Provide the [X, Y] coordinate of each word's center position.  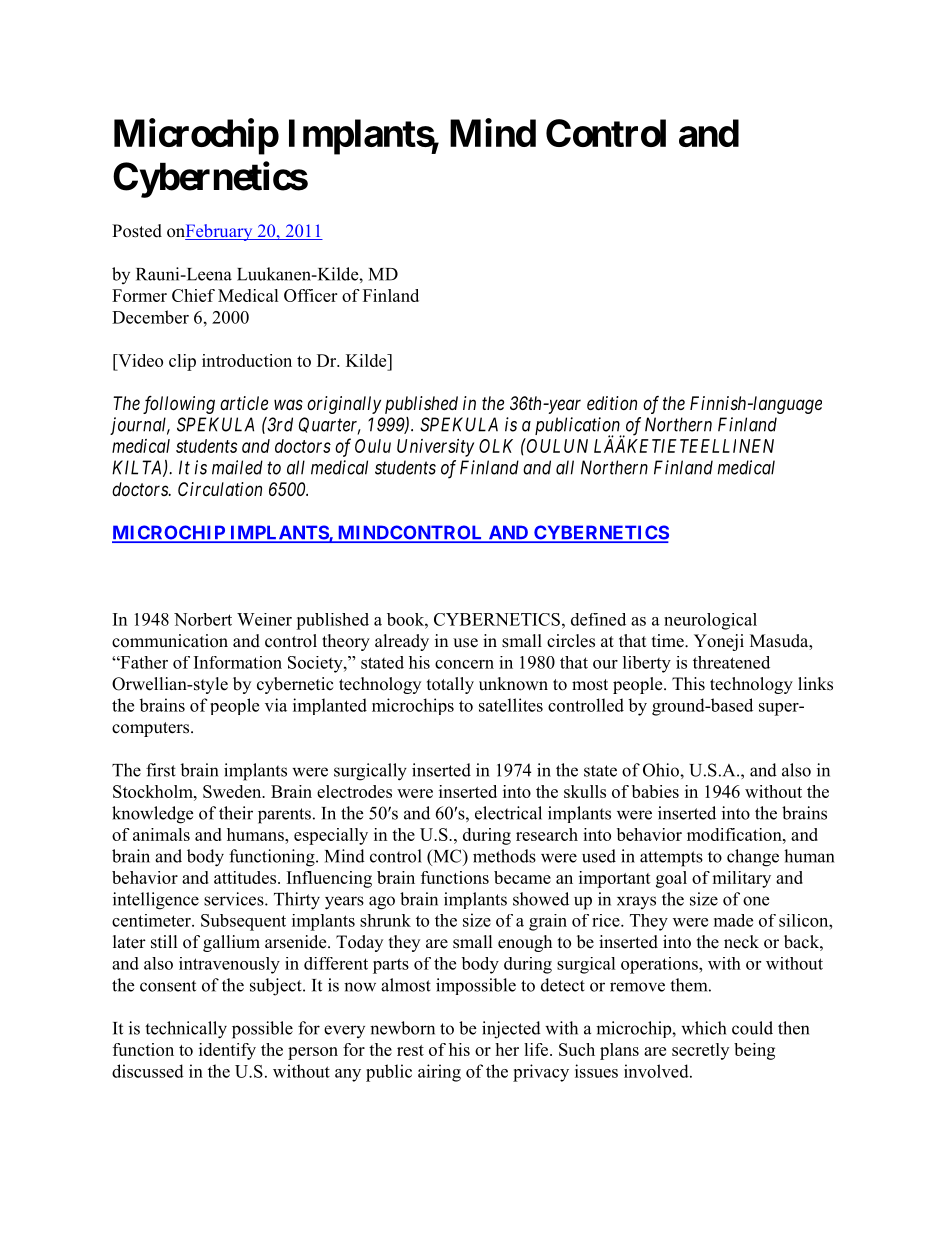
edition [612, 403]
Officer [310, 295]
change [753, 858]
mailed [237, 467]
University [435, 448]
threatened [731, 662]
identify [227, 1051]
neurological [710, 621]
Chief [193, 295]
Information [238, 662]
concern [464, 664]
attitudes [246, 877]
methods [504, 856]
